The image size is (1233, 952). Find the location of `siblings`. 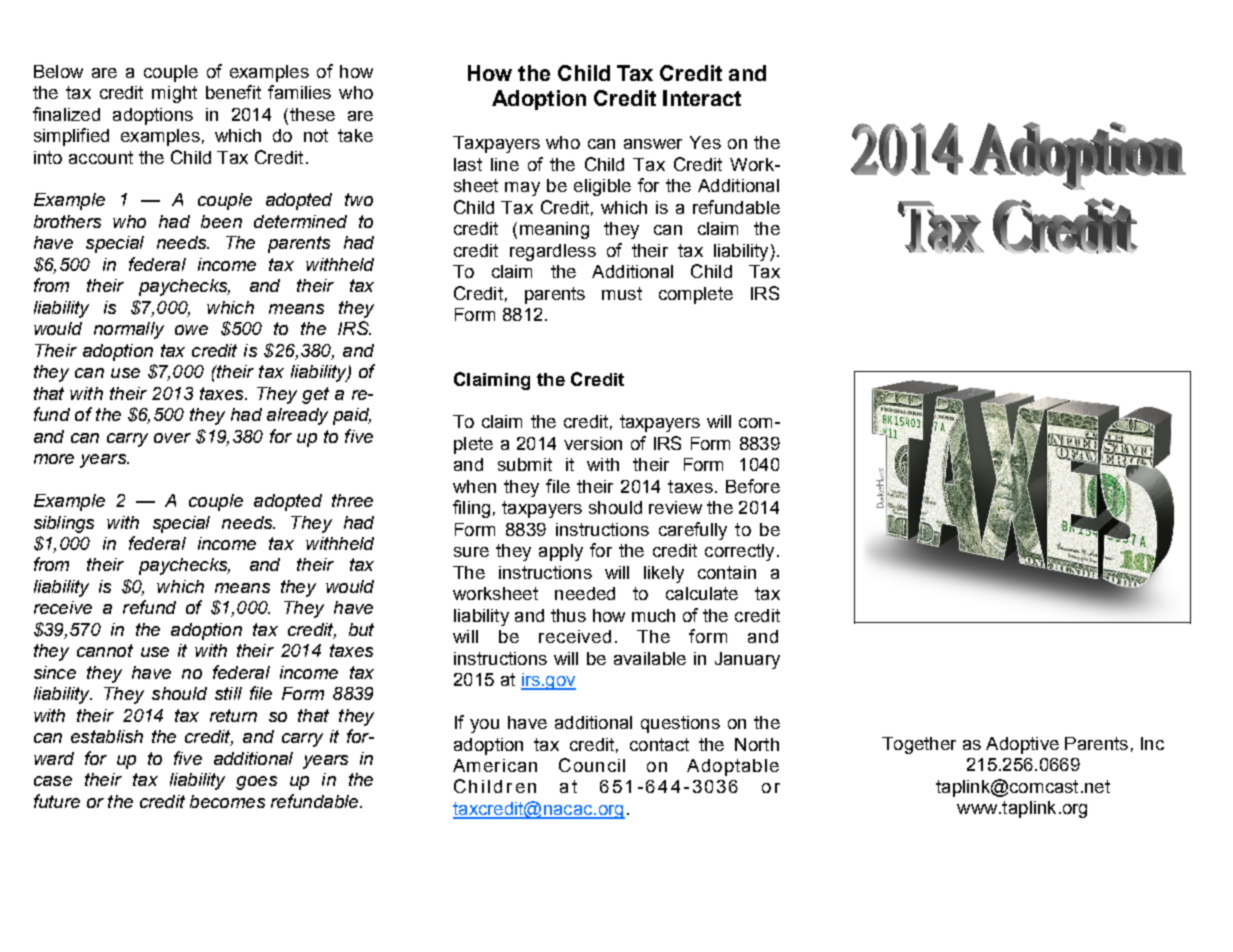

siblings is located at coordinates (64, 524).
